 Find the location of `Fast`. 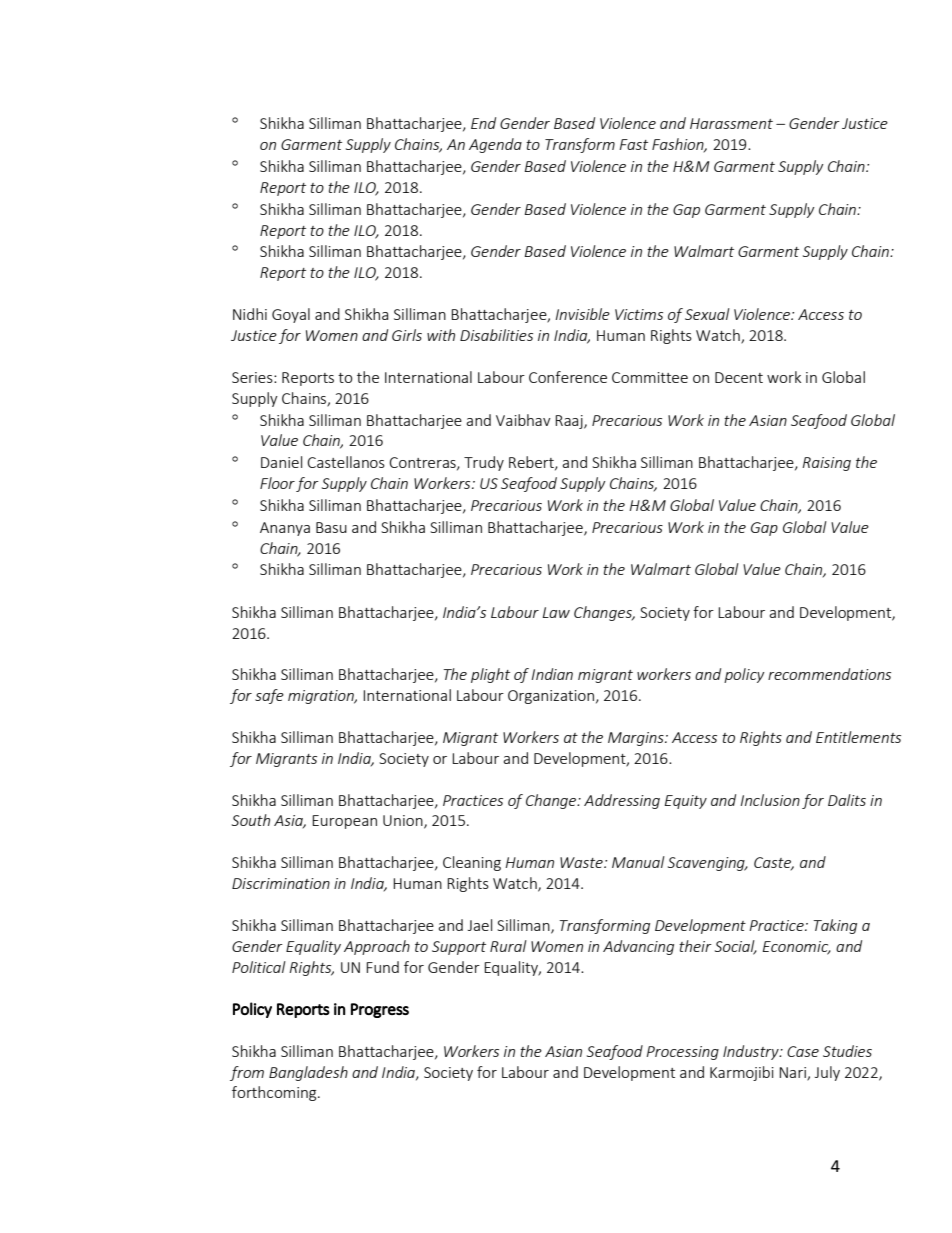

Fast is located at coordinates (633, 144).
